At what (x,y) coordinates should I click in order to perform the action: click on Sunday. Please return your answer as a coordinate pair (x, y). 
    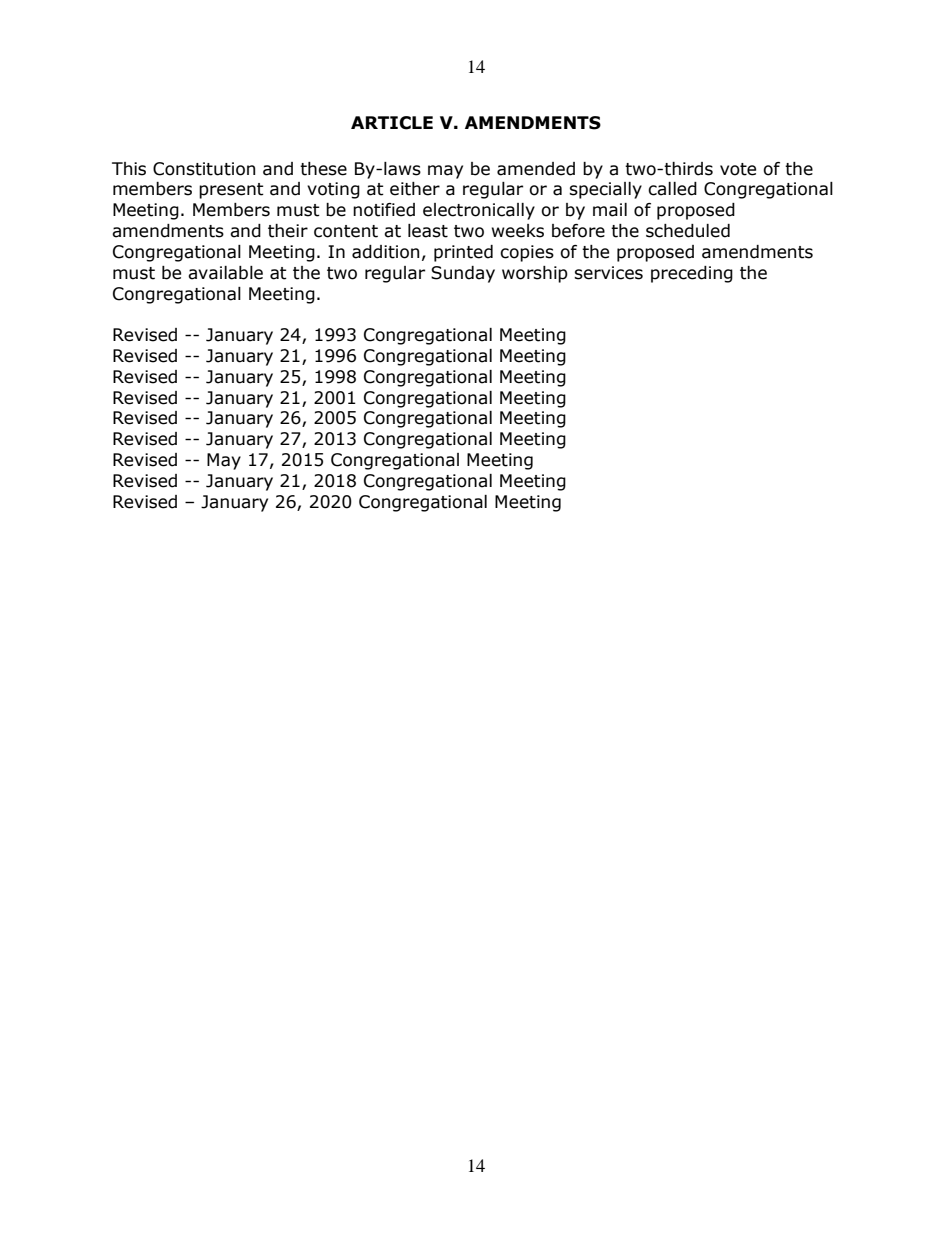
    Looking at the image, I should click on (463, 274).
